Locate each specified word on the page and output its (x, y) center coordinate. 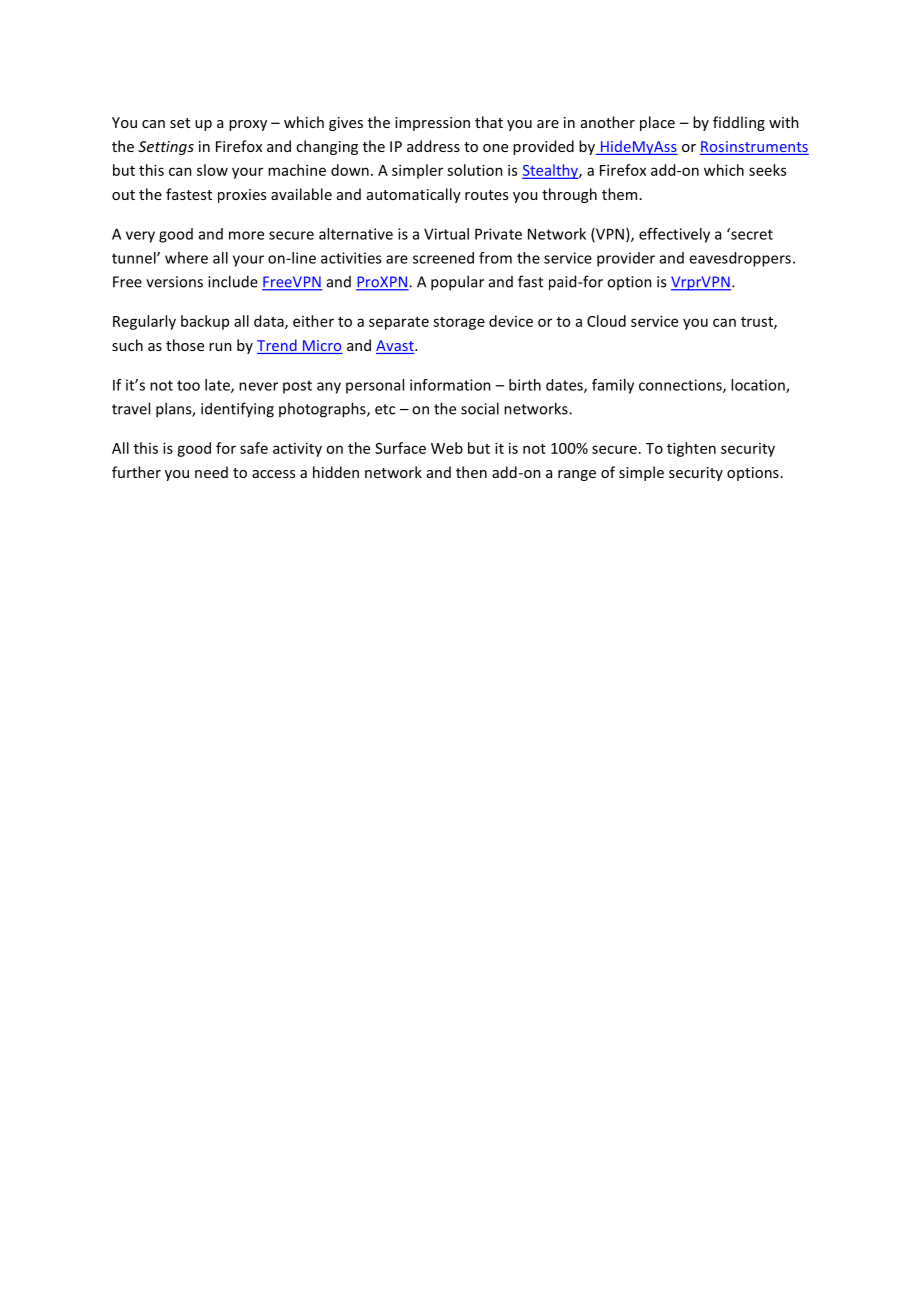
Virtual (446, 234)
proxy (248, 125)
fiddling (739, 123)
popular (457, 283)
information (450, 385)
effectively (674, 235)
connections (681, 386)
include (233, 281)
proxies (242, 196)
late (218, 386)
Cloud (606, 321)
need (211, 472)
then (471, 472)
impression (432, 124)
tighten (691, 449)
